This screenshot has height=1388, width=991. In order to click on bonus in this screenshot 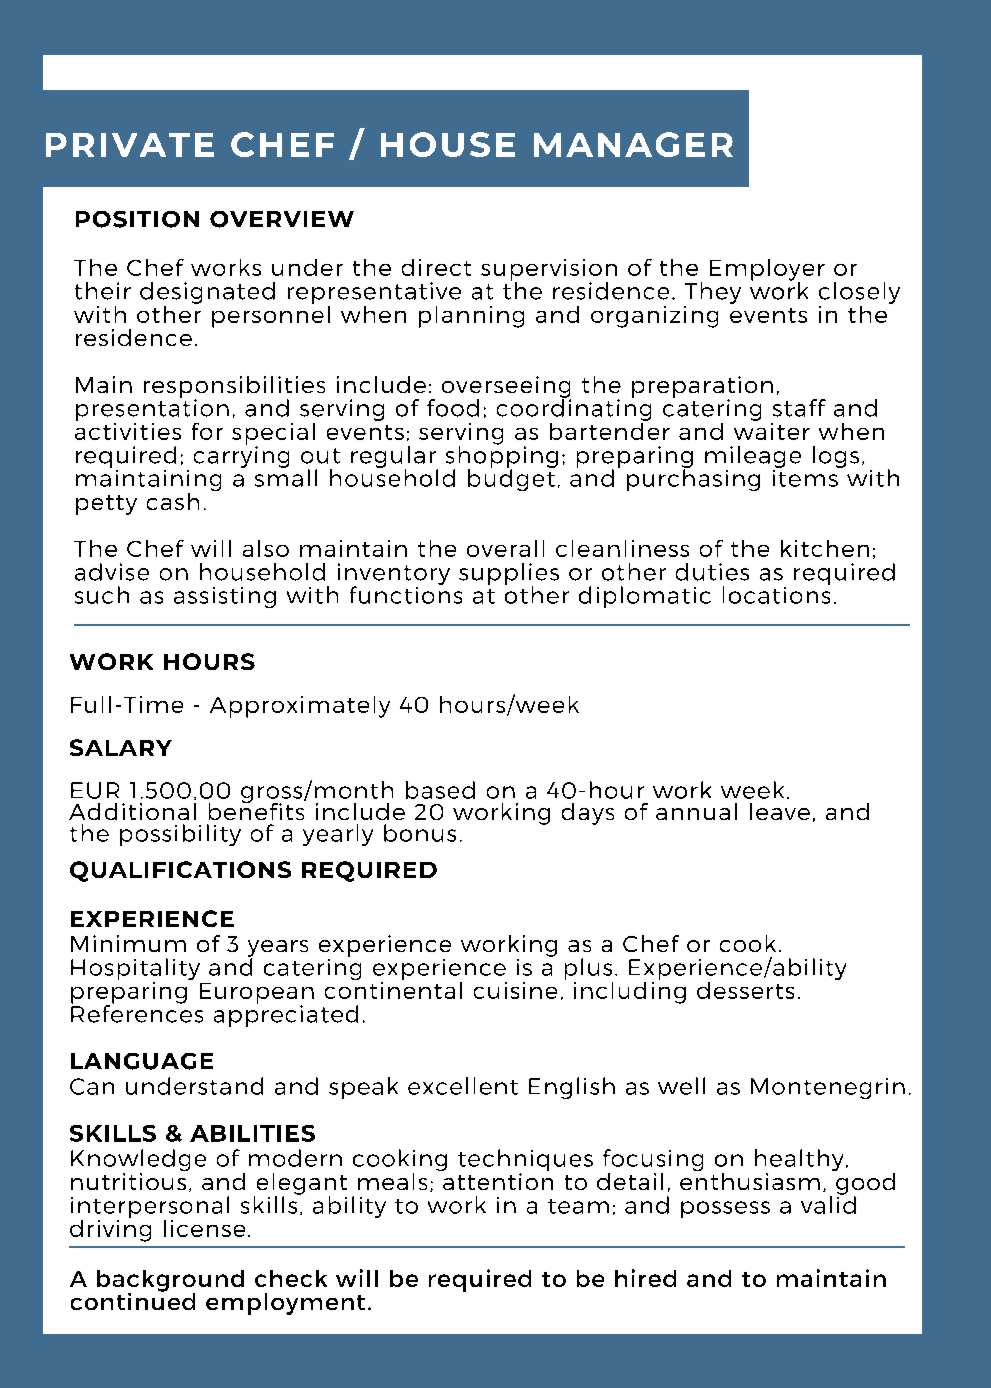, I will do `click(420, 833)`.
